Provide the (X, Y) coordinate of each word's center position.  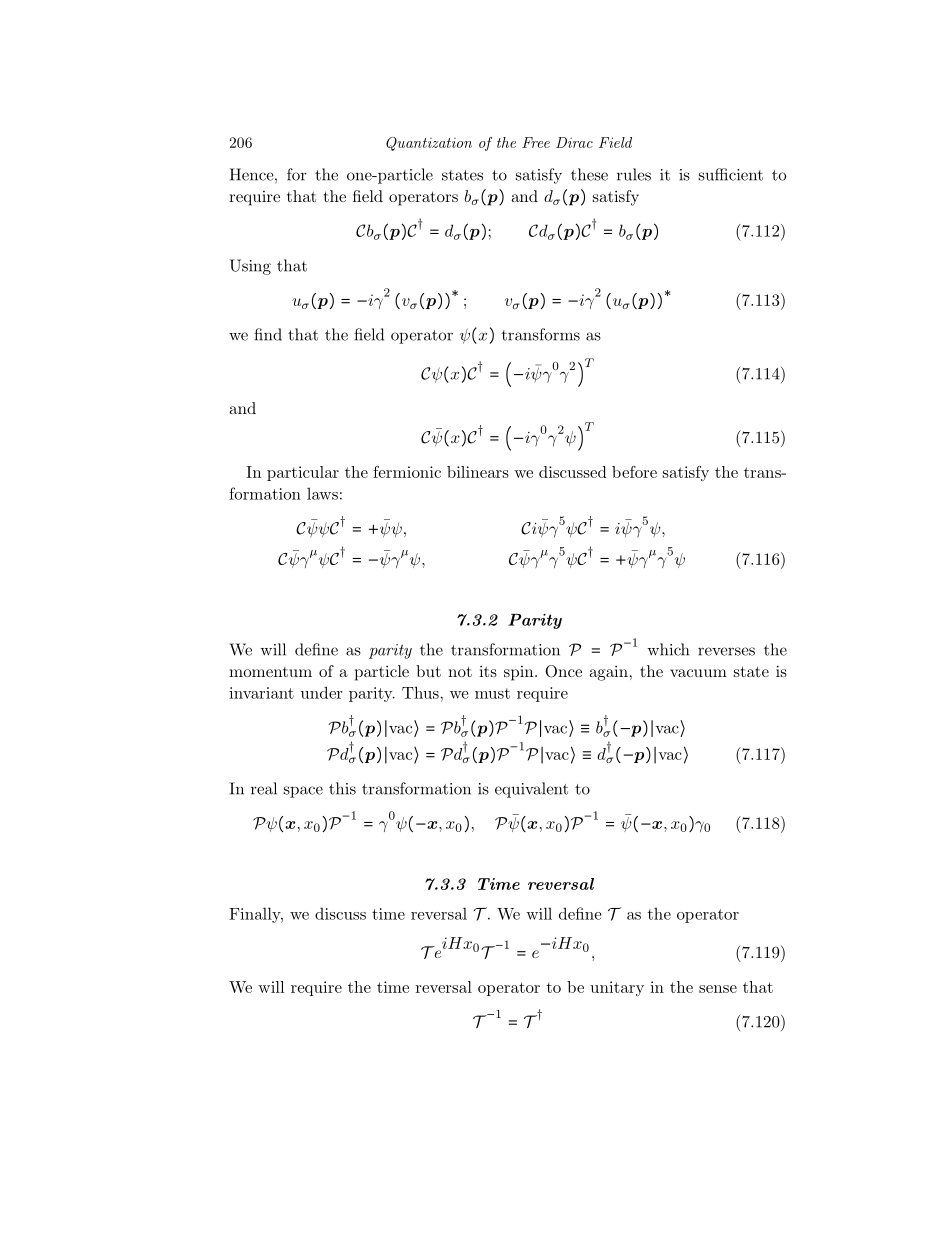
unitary (617, 988)
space (303, 792)
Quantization (429, 144)
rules (634, 174)
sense (718, 989)
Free (536, 142)
